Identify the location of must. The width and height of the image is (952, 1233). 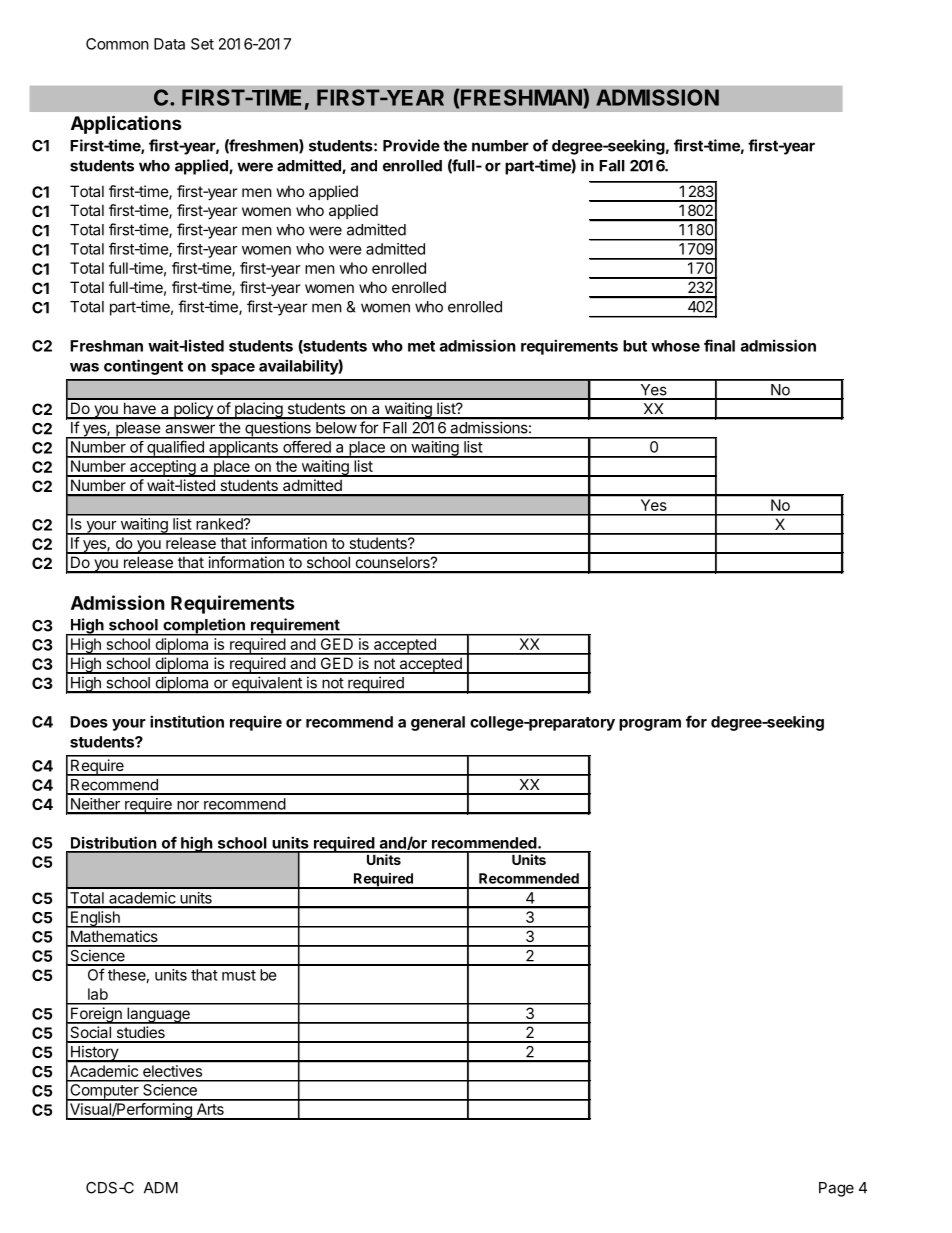
(239, 975).
